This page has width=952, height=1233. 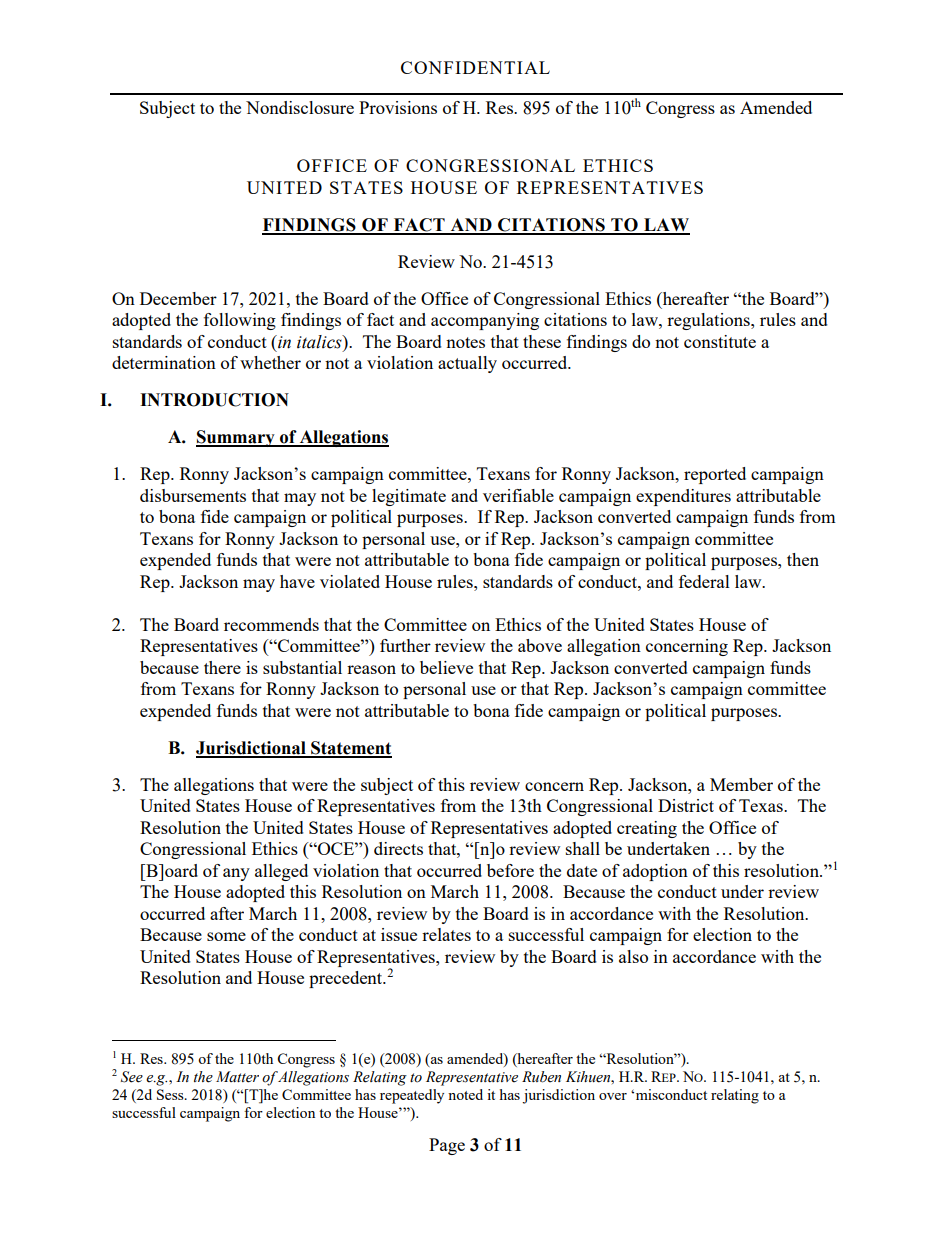 I want to click on Nondisclosure, so click(x=300, y=107).
